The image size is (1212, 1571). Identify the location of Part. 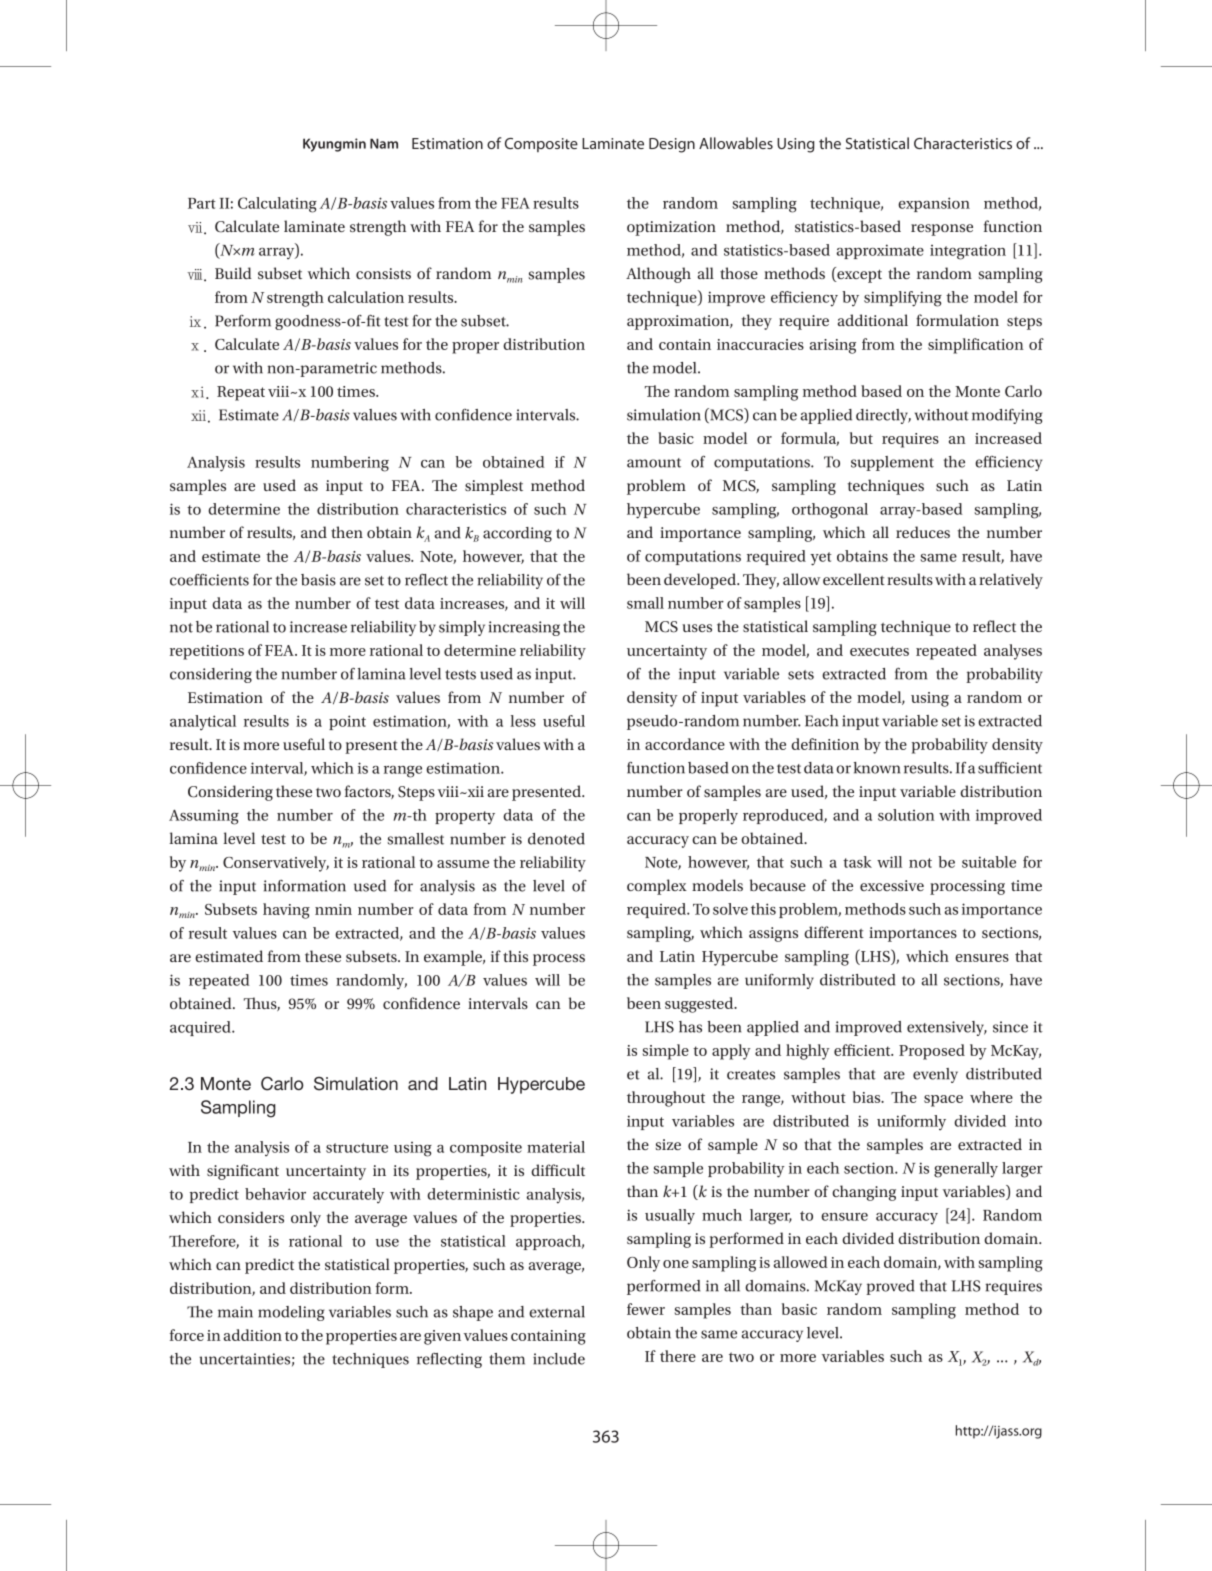
(202, 203).
